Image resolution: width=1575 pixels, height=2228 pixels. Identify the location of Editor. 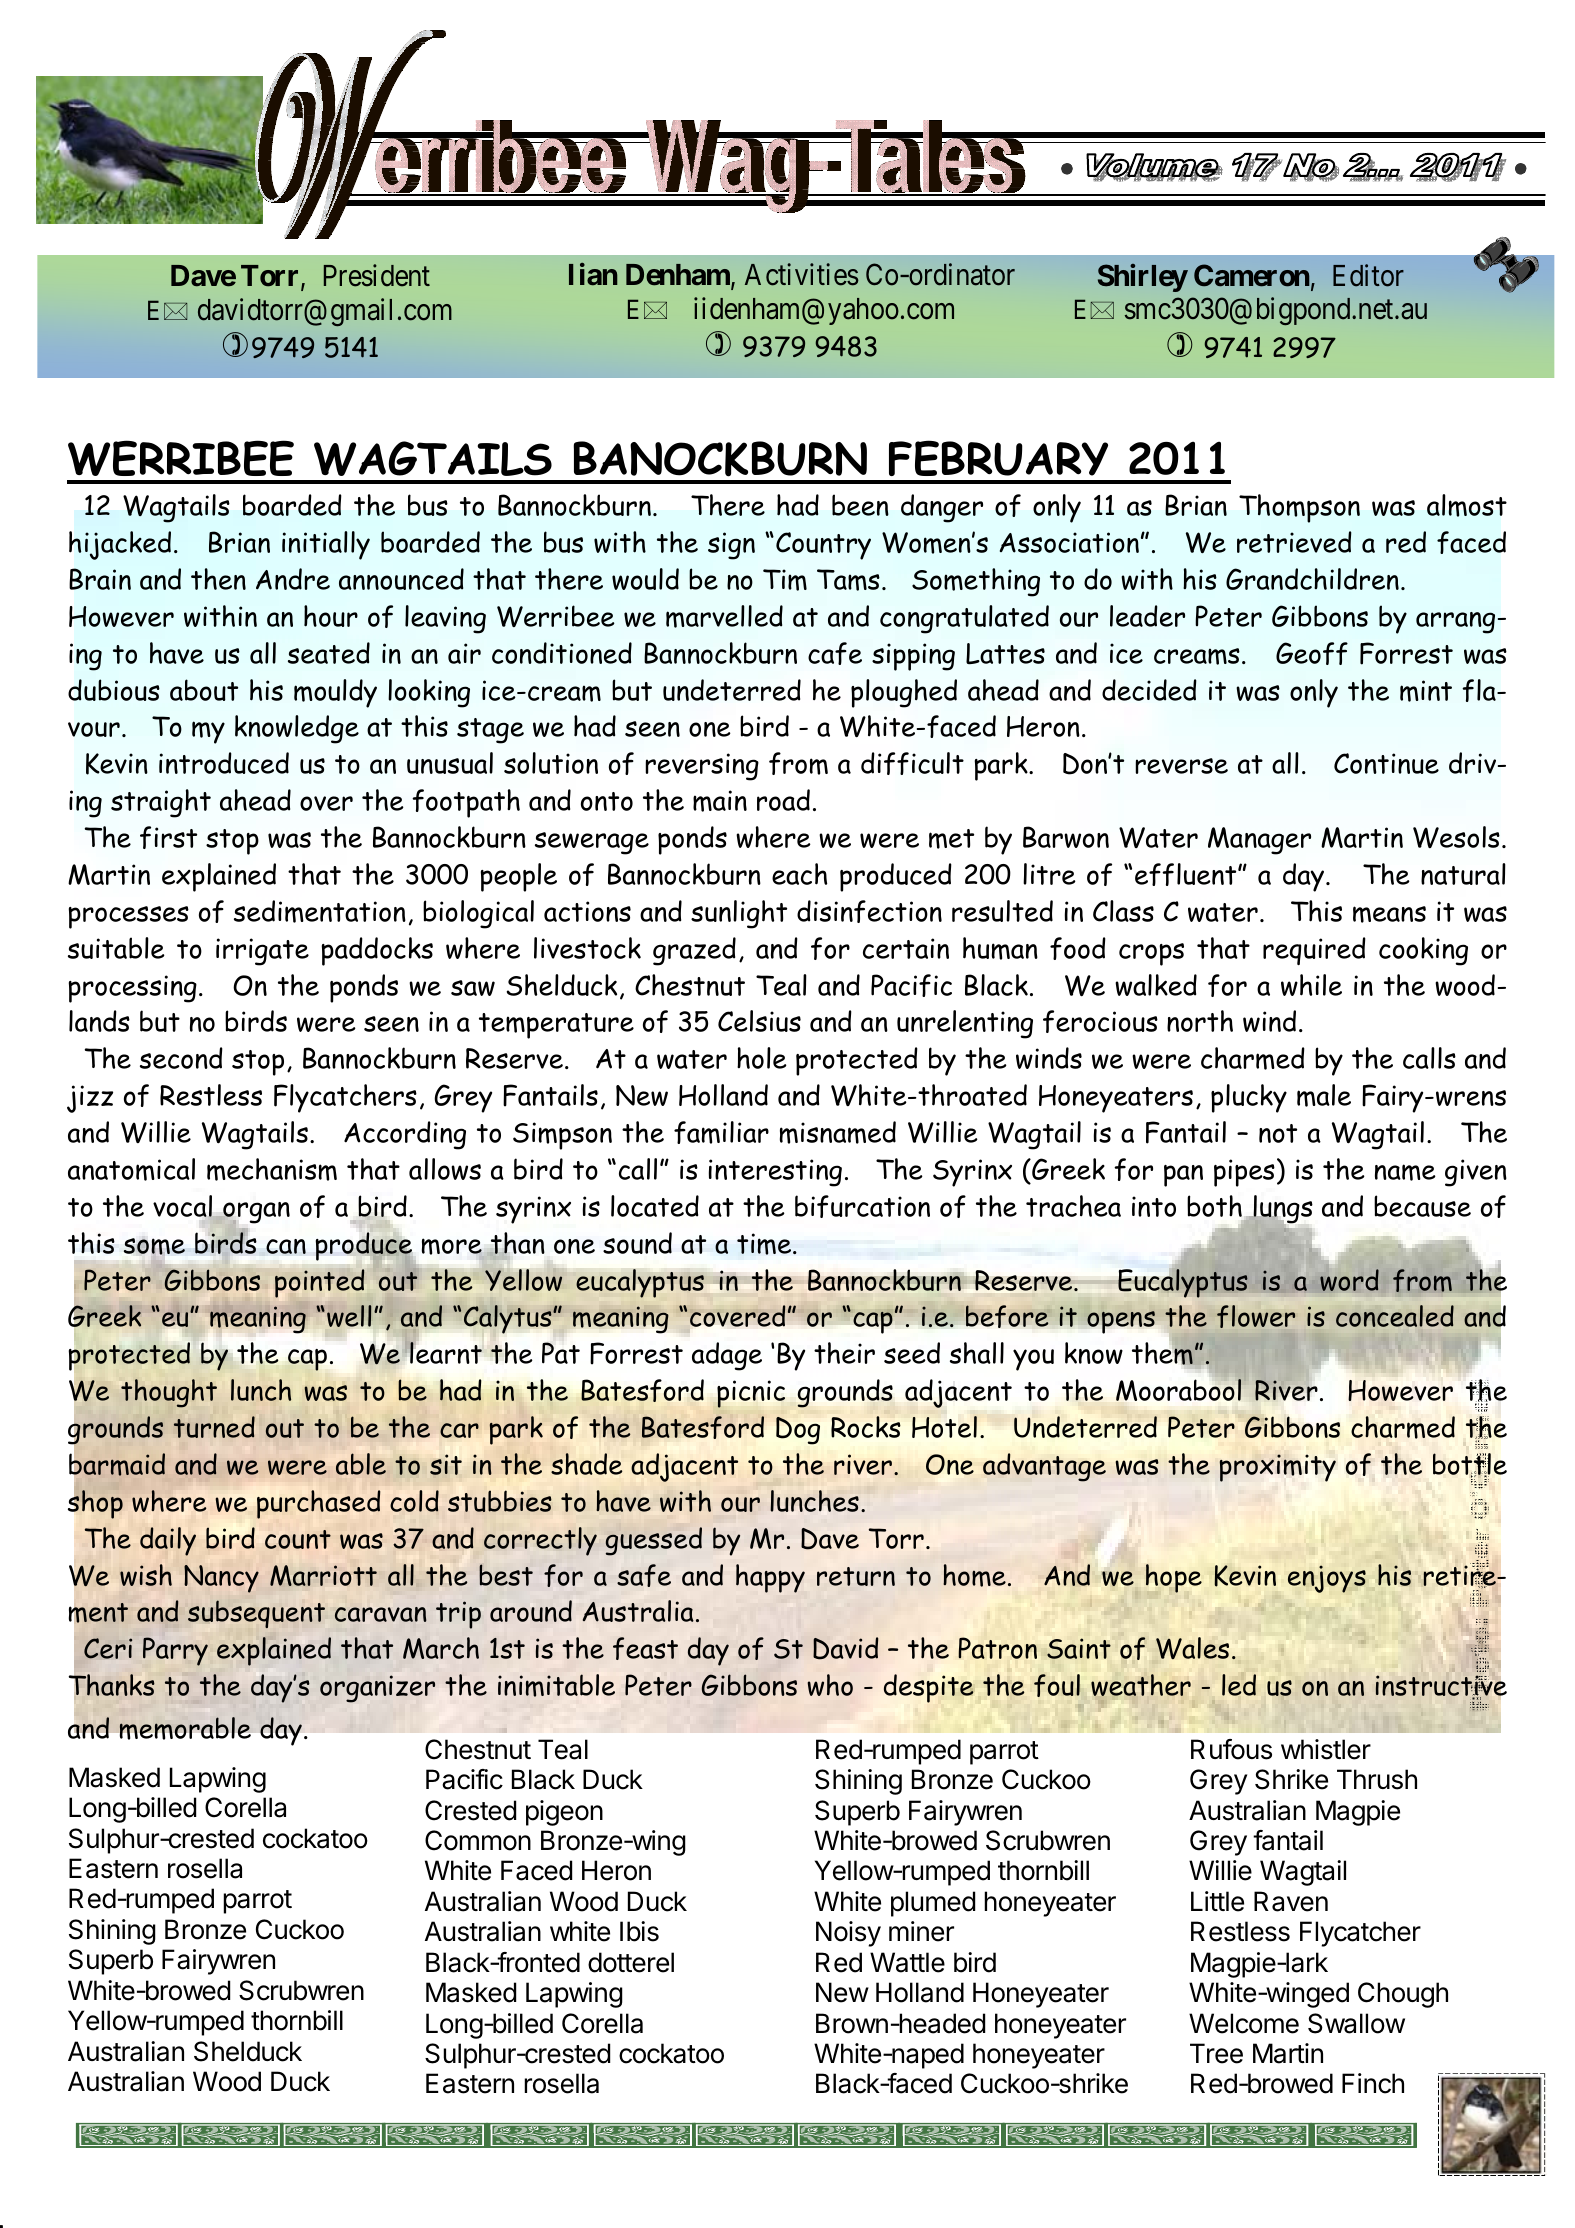
(1368, 275).
